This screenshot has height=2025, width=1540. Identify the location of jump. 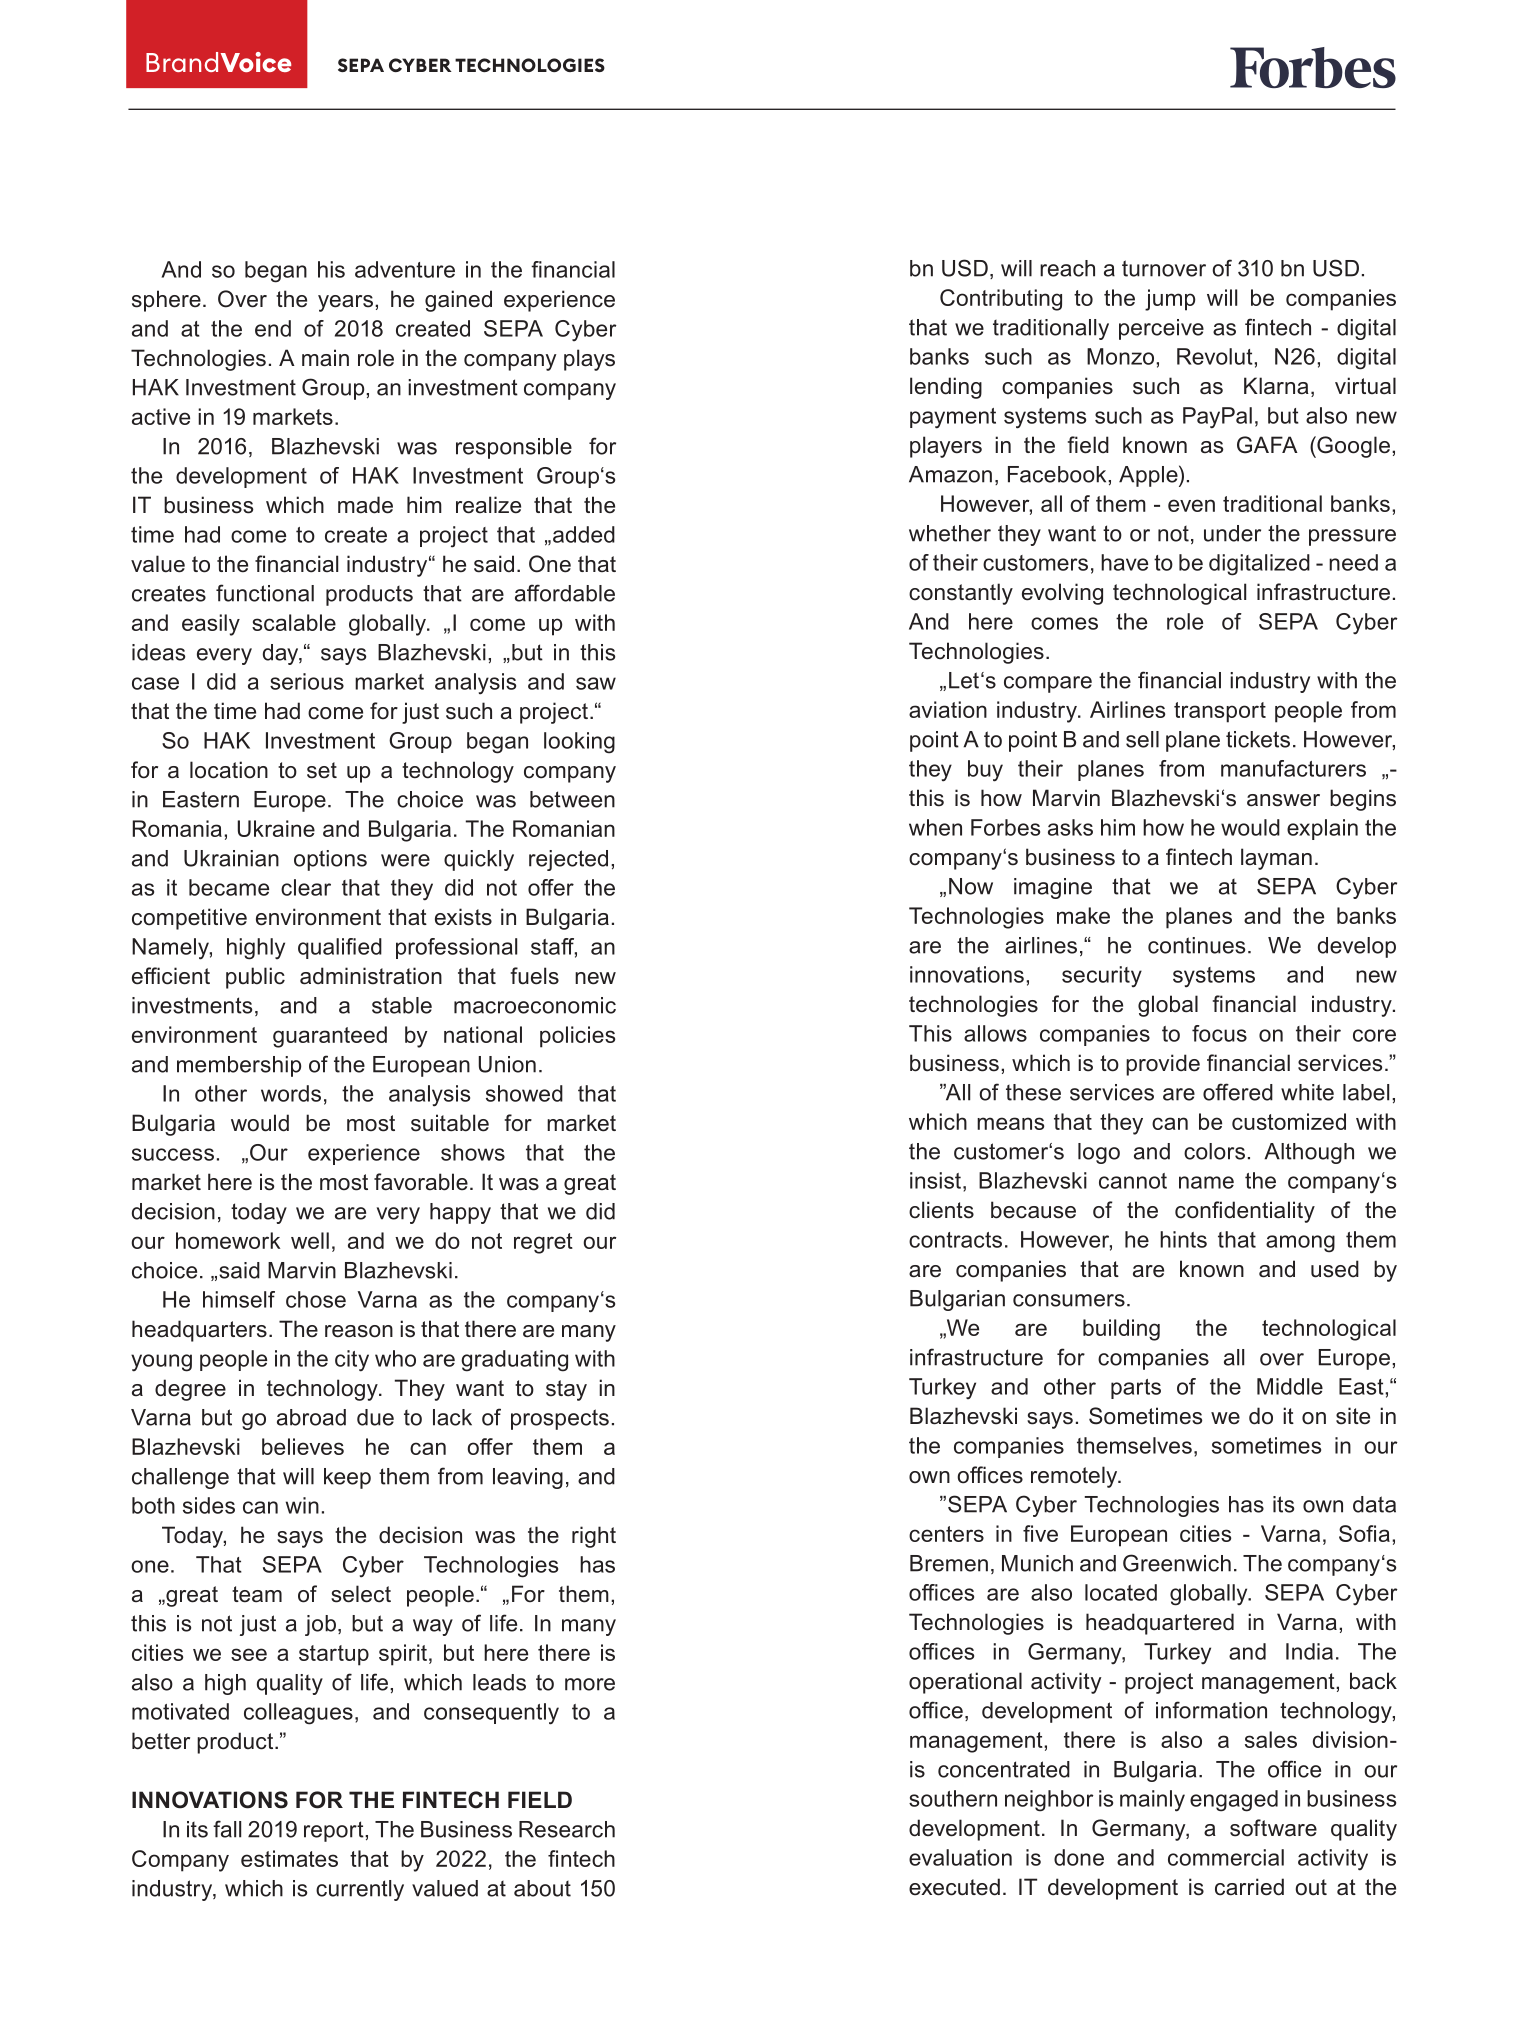
(1170, 300).
